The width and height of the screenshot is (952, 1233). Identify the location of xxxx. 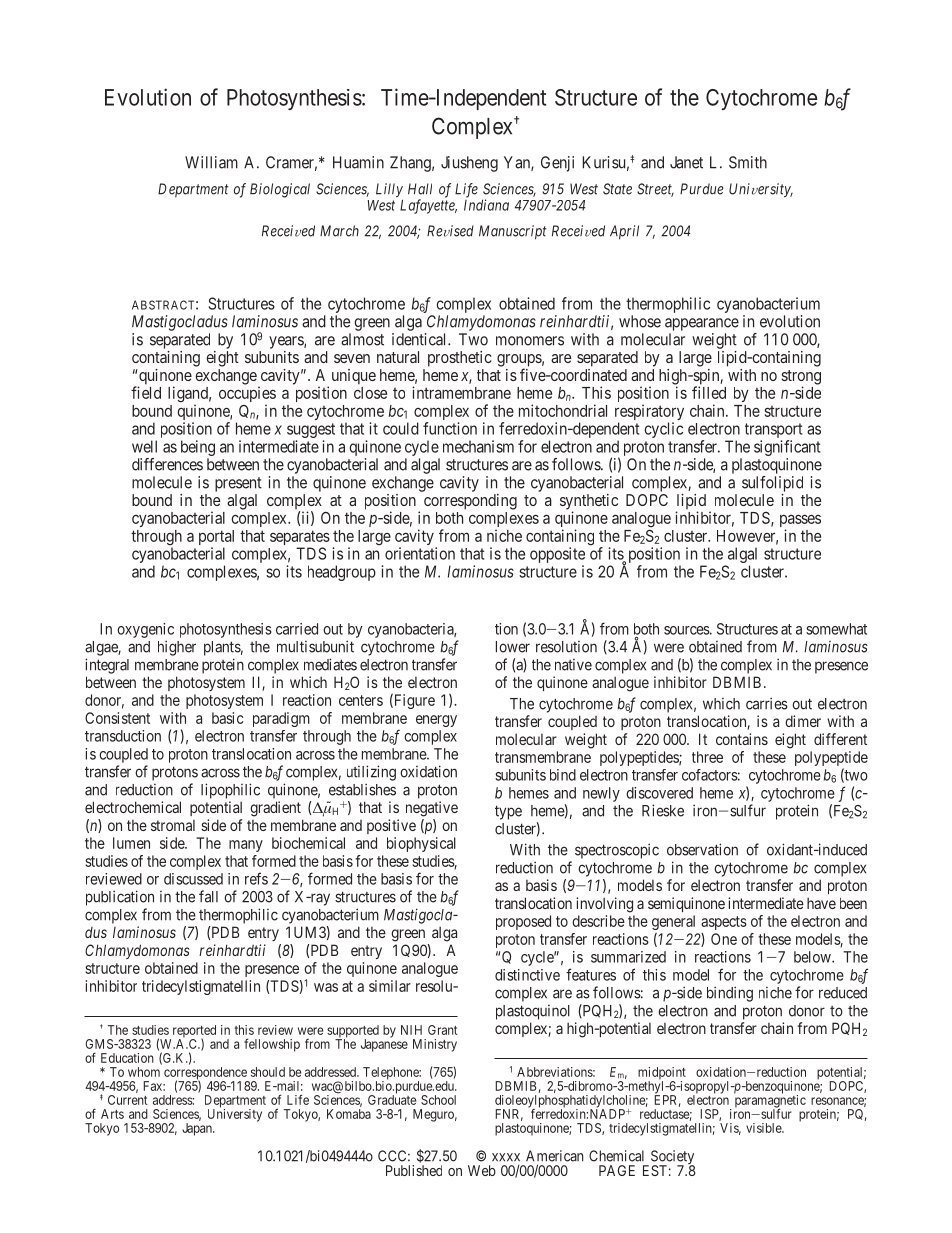
(506, 1157).
